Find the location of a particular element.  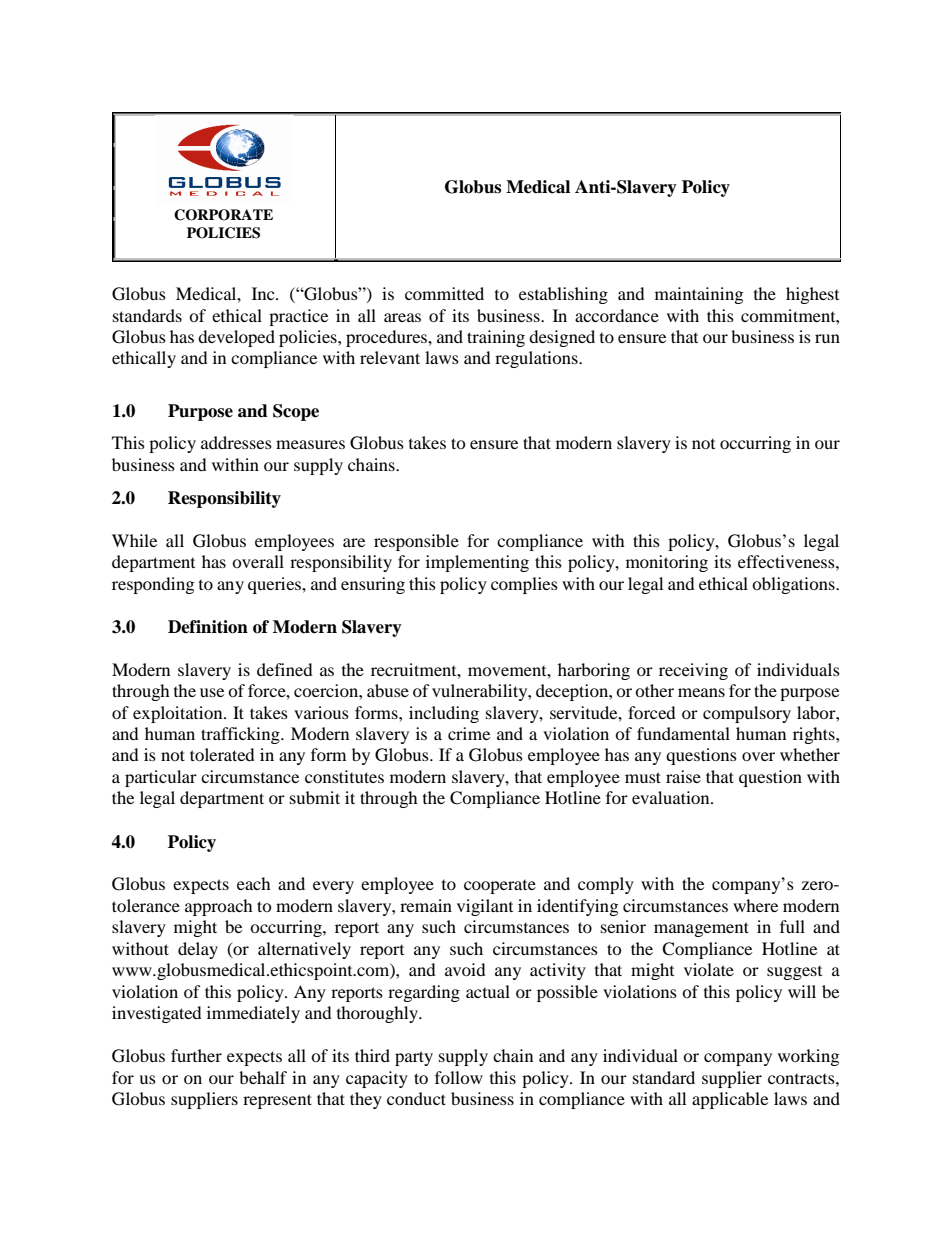

further is located at coordinates (196, 1055).
